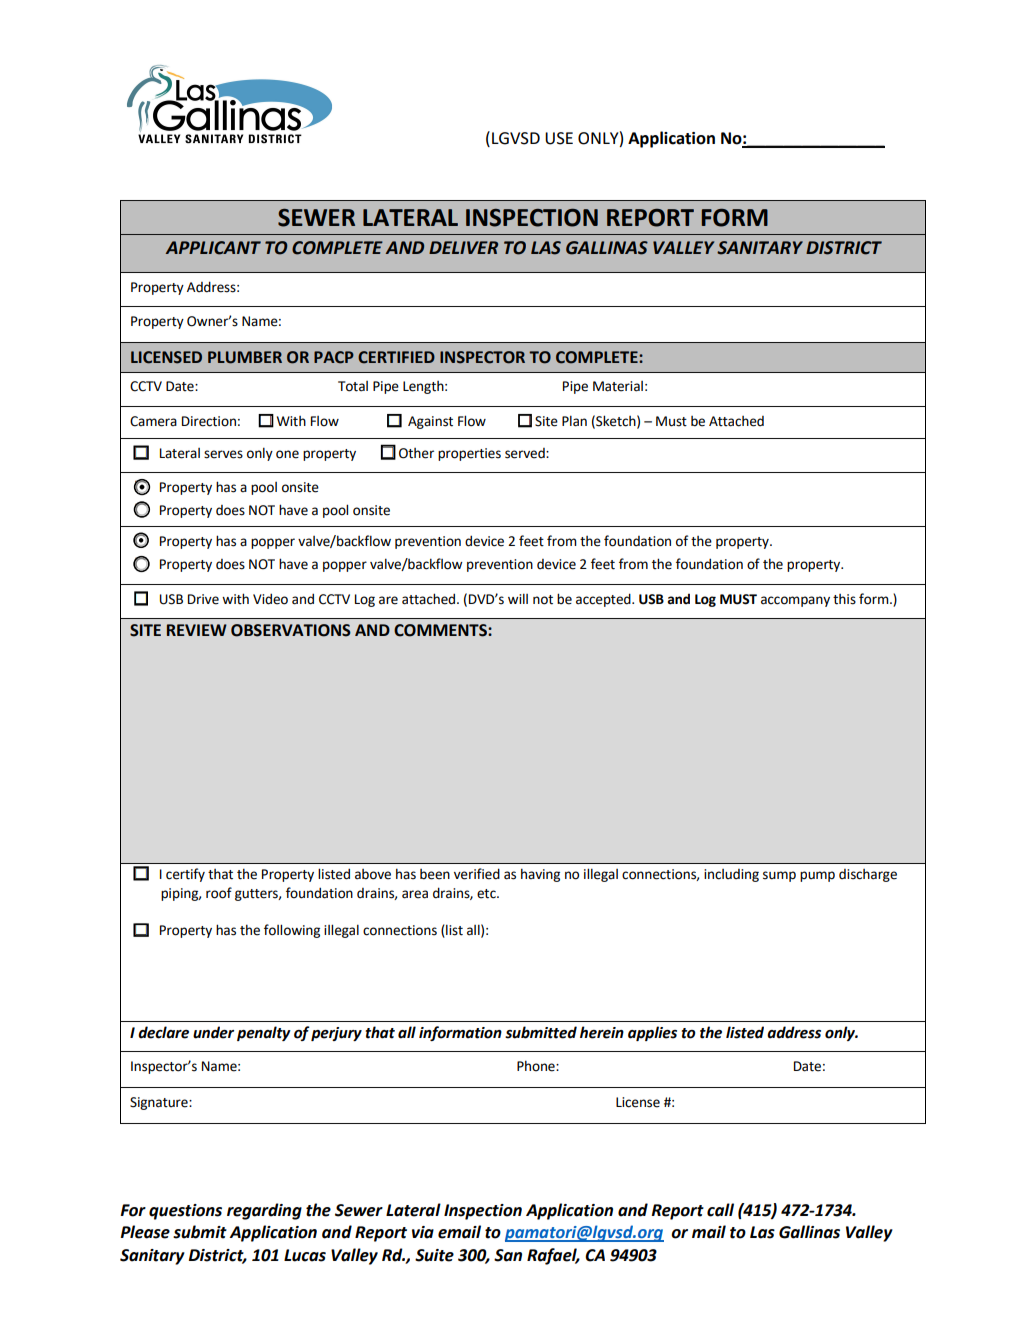 Image resolution: width=1024 pixels, height=1325 pixels. I want to click on serves, so click(223, 454).
